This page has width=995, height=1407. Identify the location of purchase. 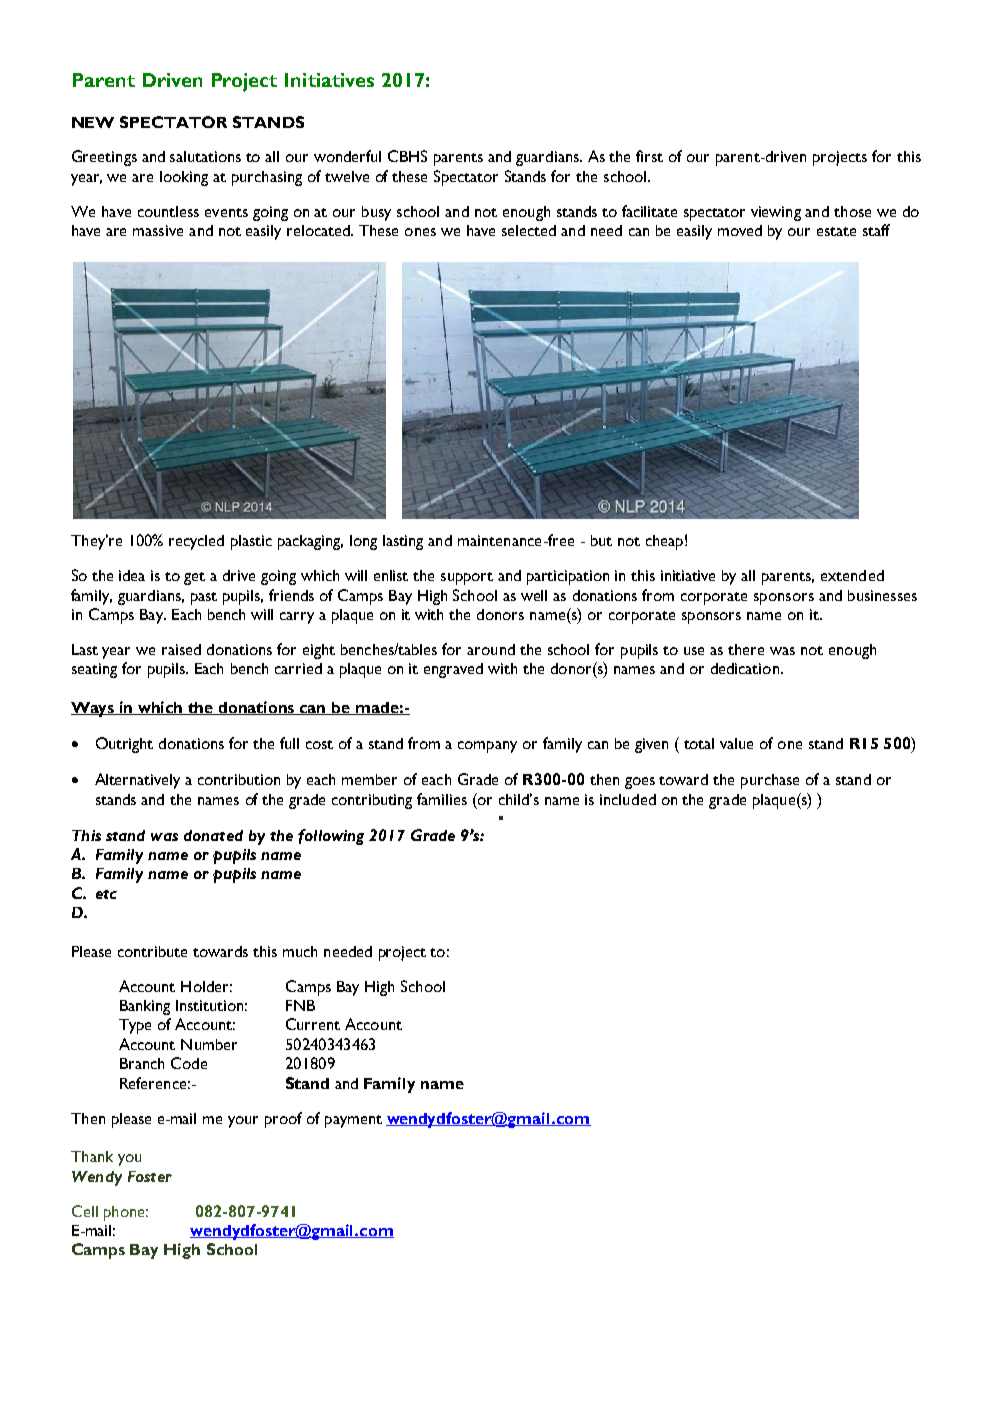
(770, 781).
